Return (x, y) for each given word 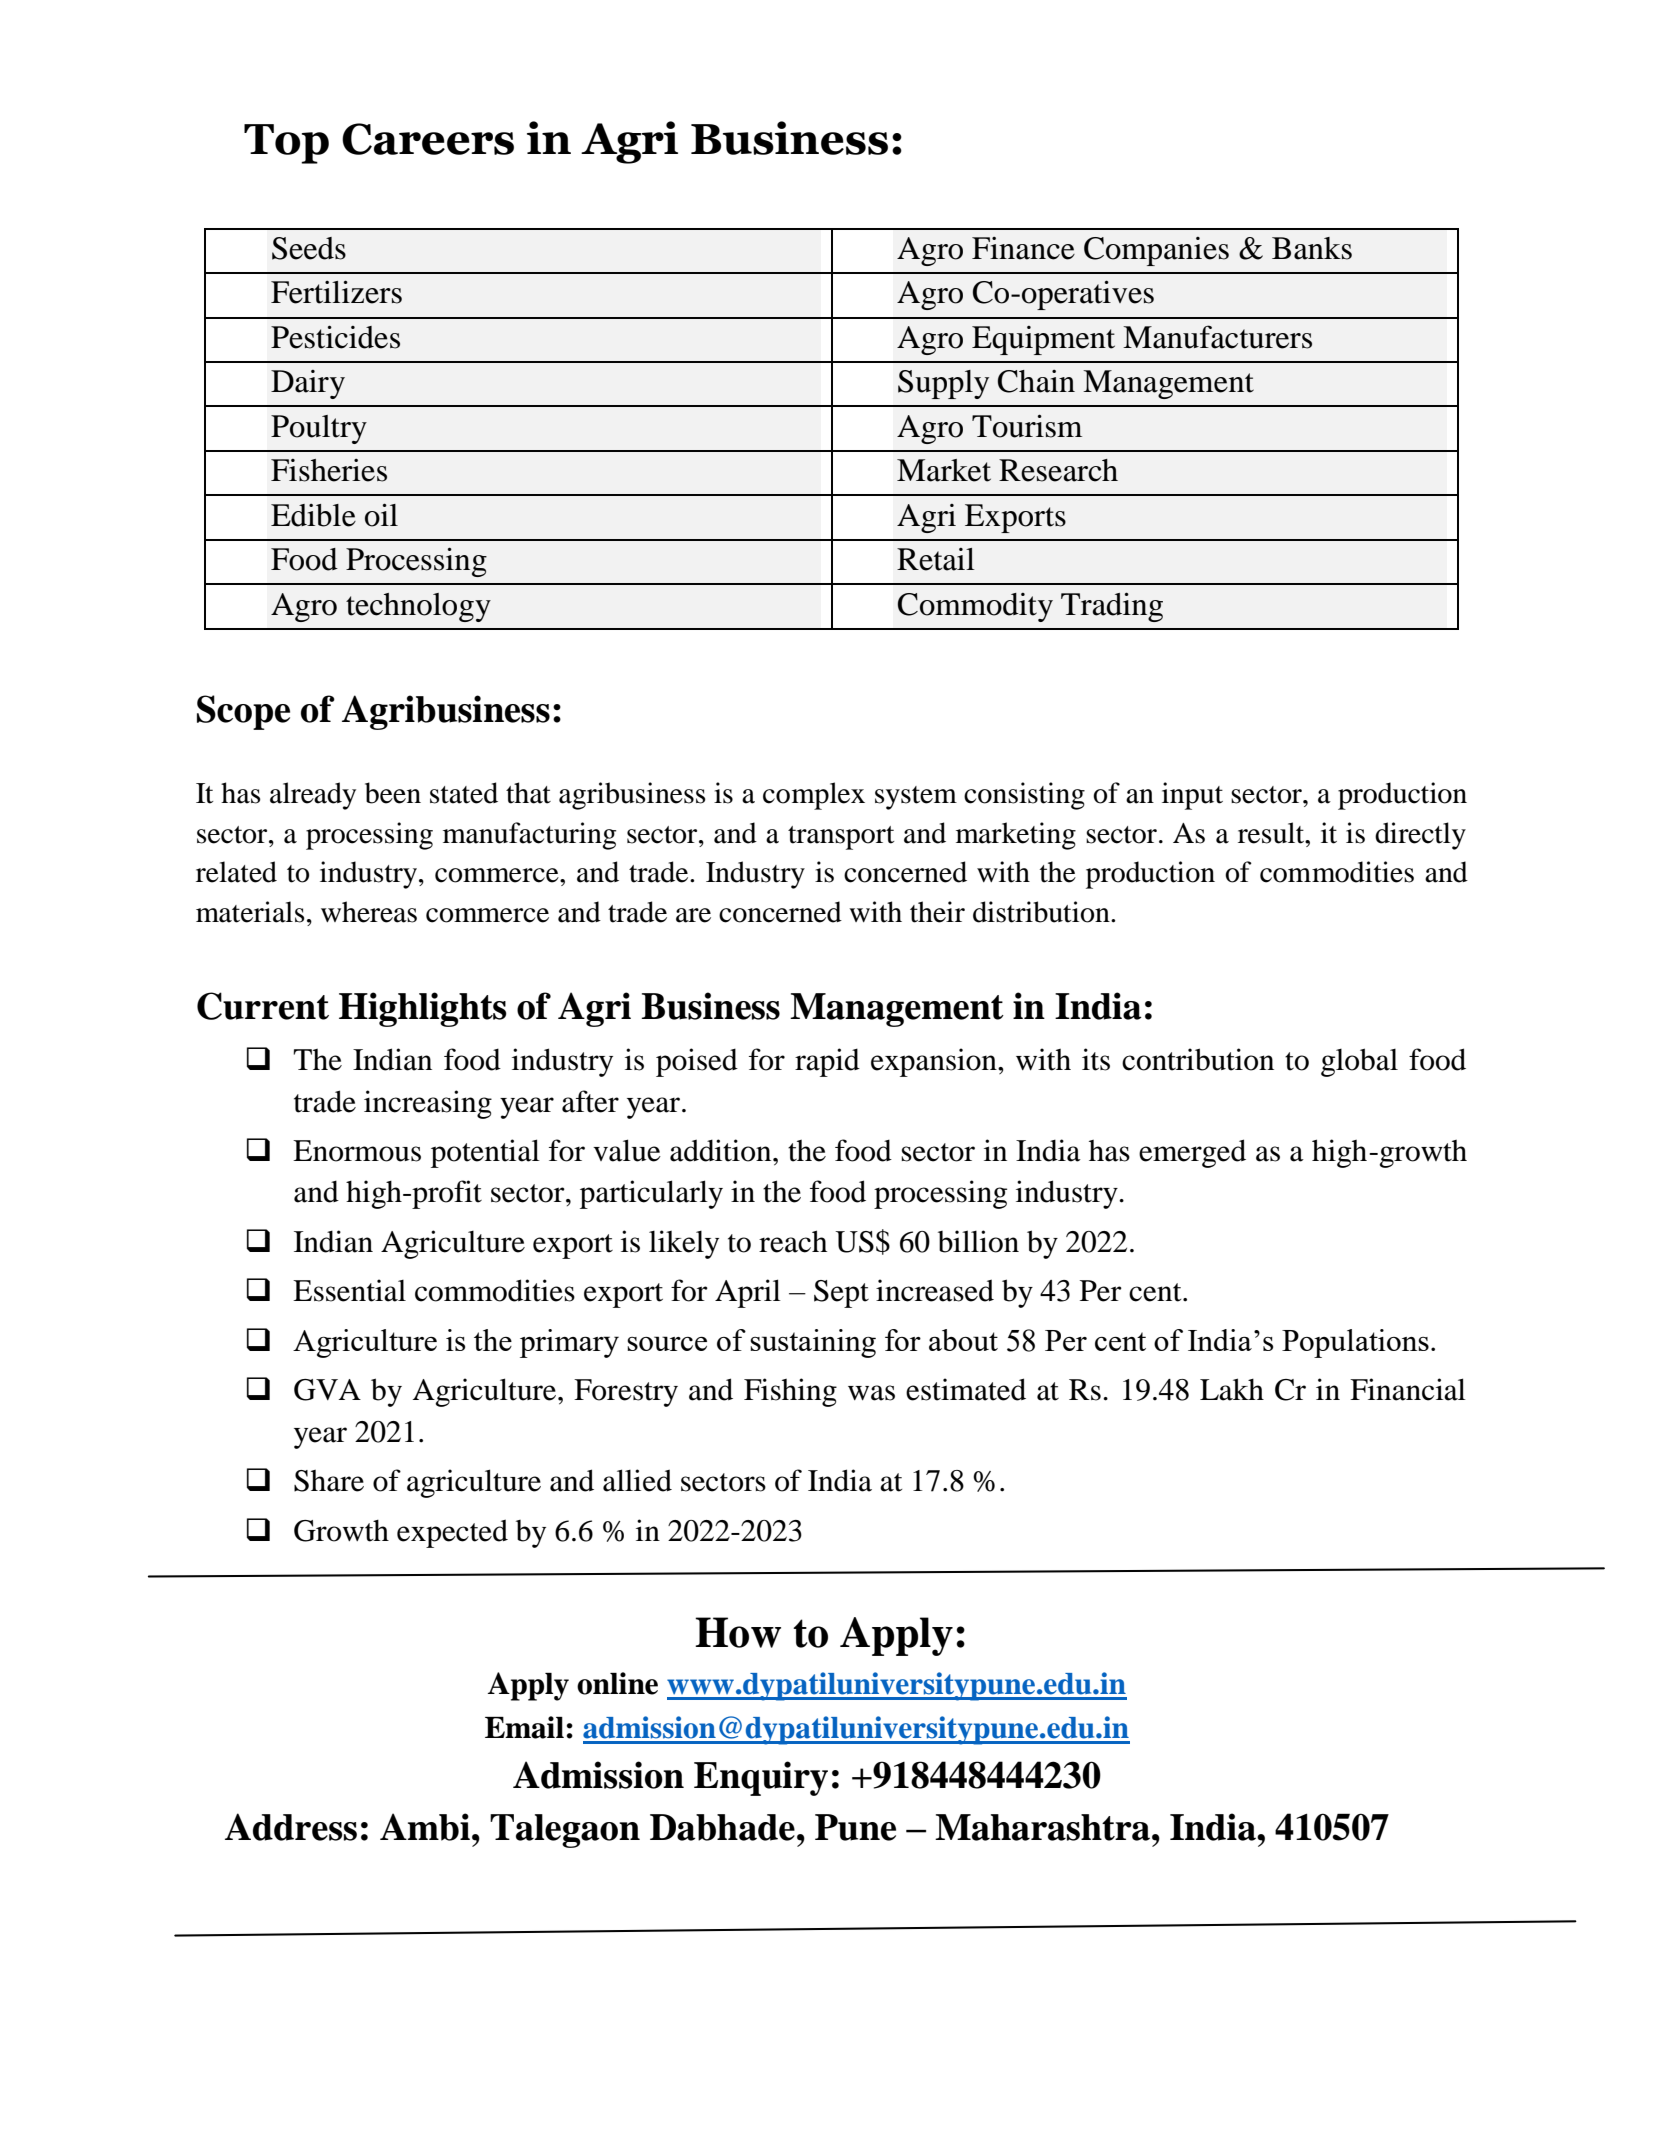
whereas (369, 912)
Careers (428, 139)
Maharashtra (1044, 1827)
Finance (1023, 248)
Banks (1312, 248)
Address (291, 1827)
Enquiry (761, 1778)
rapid (827, 1062)
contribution (1198, 1059)
